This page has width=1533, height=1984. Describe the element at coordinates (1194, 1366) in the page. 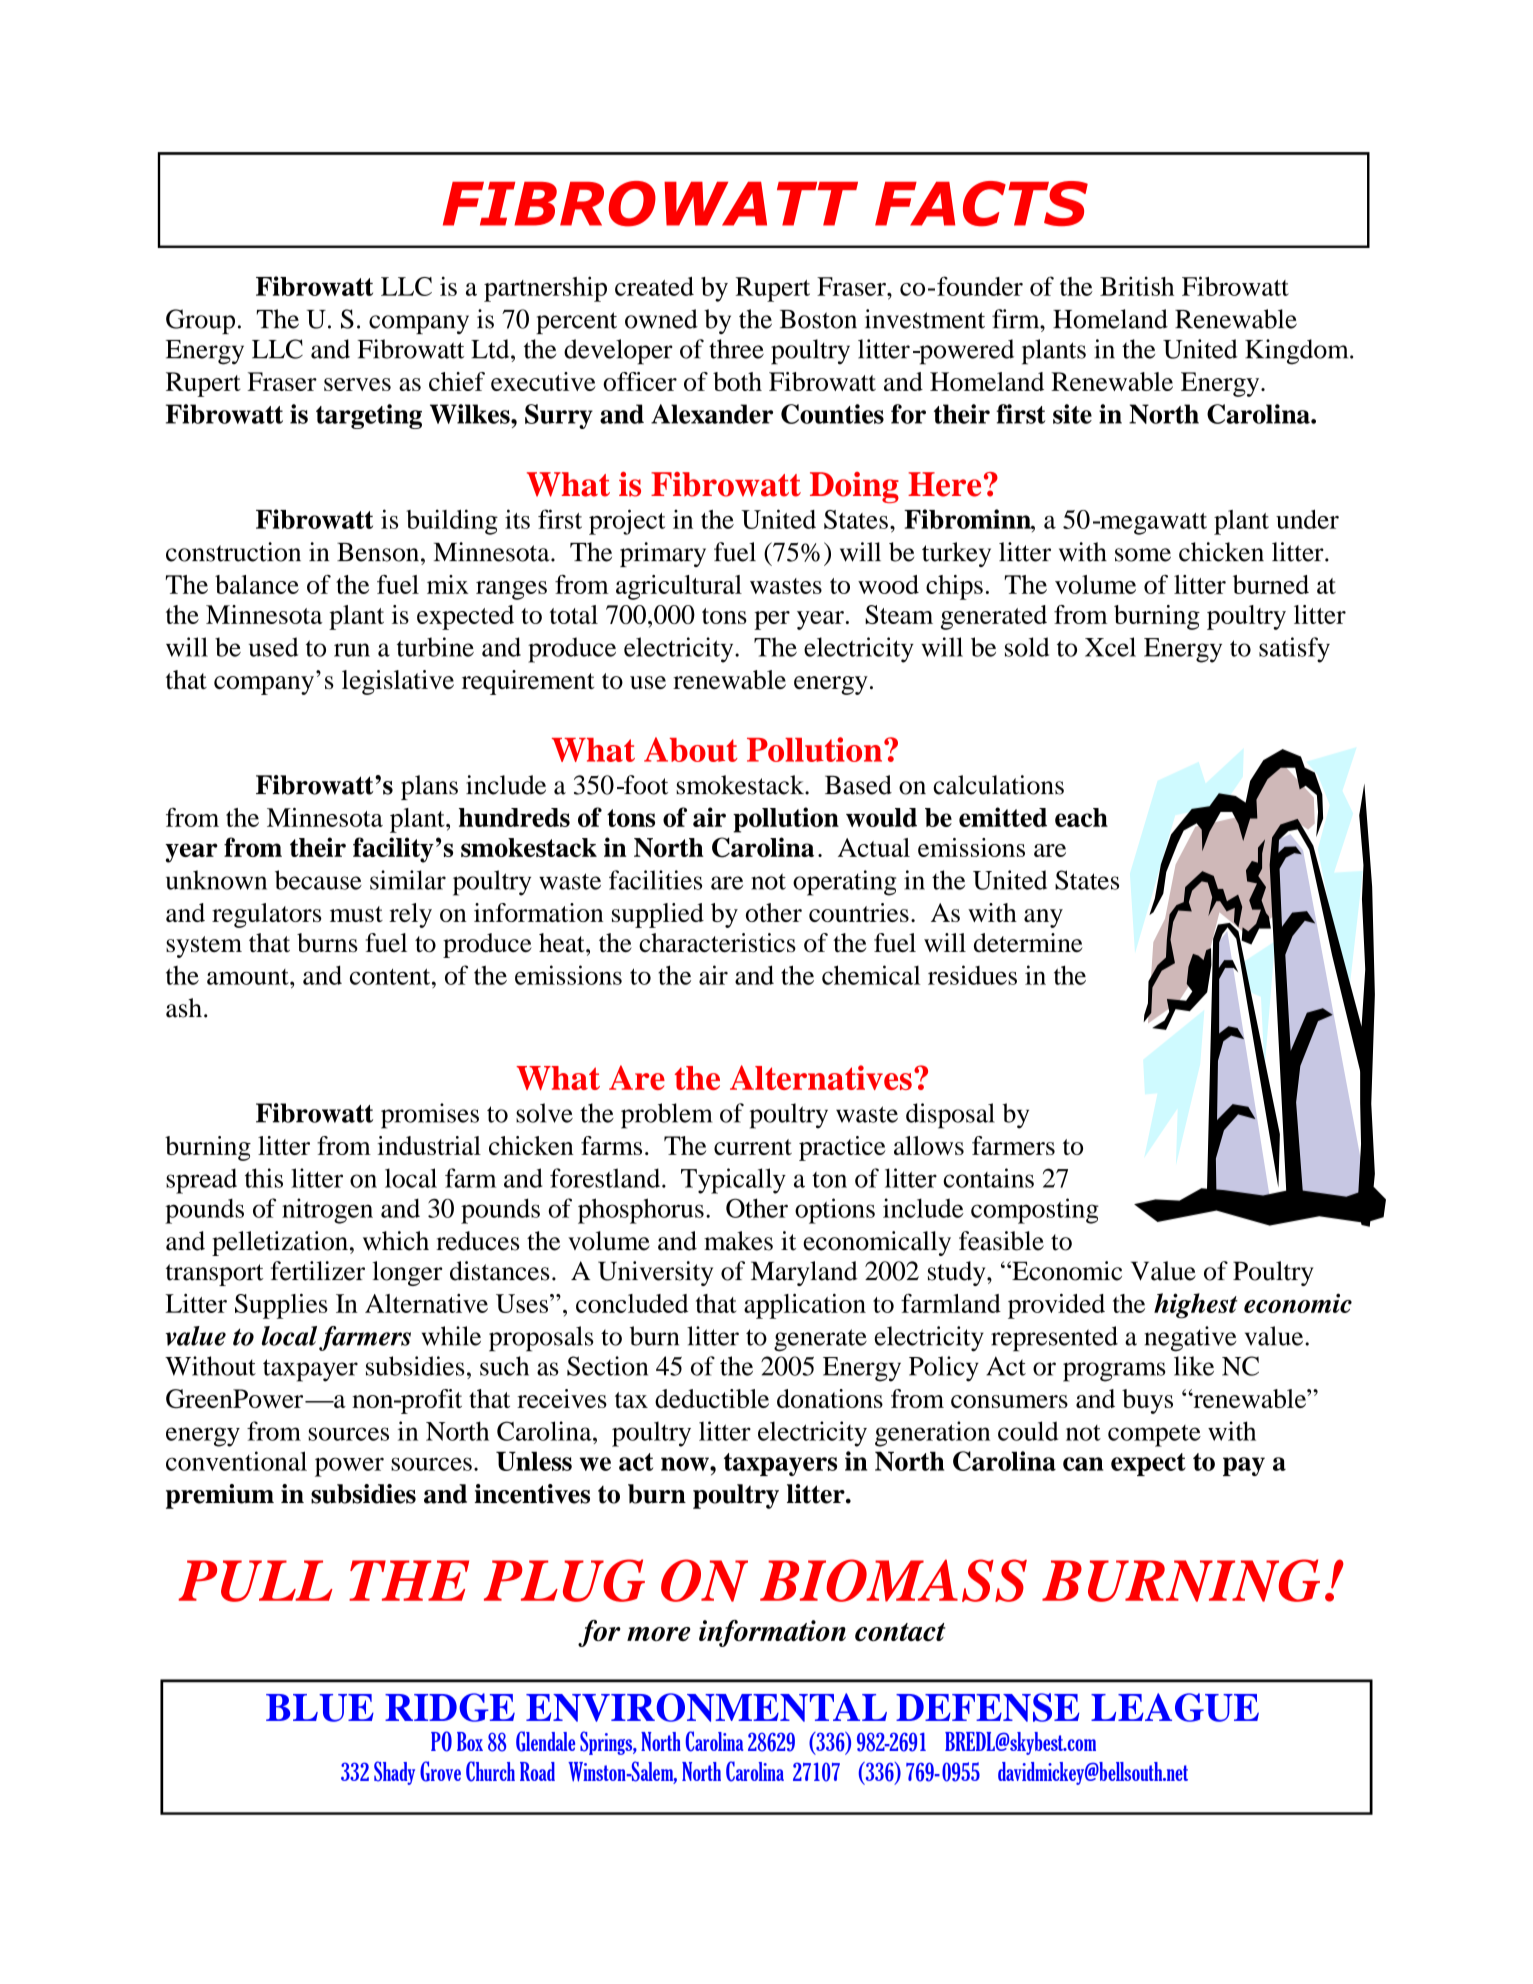

I see `like` at that location.
